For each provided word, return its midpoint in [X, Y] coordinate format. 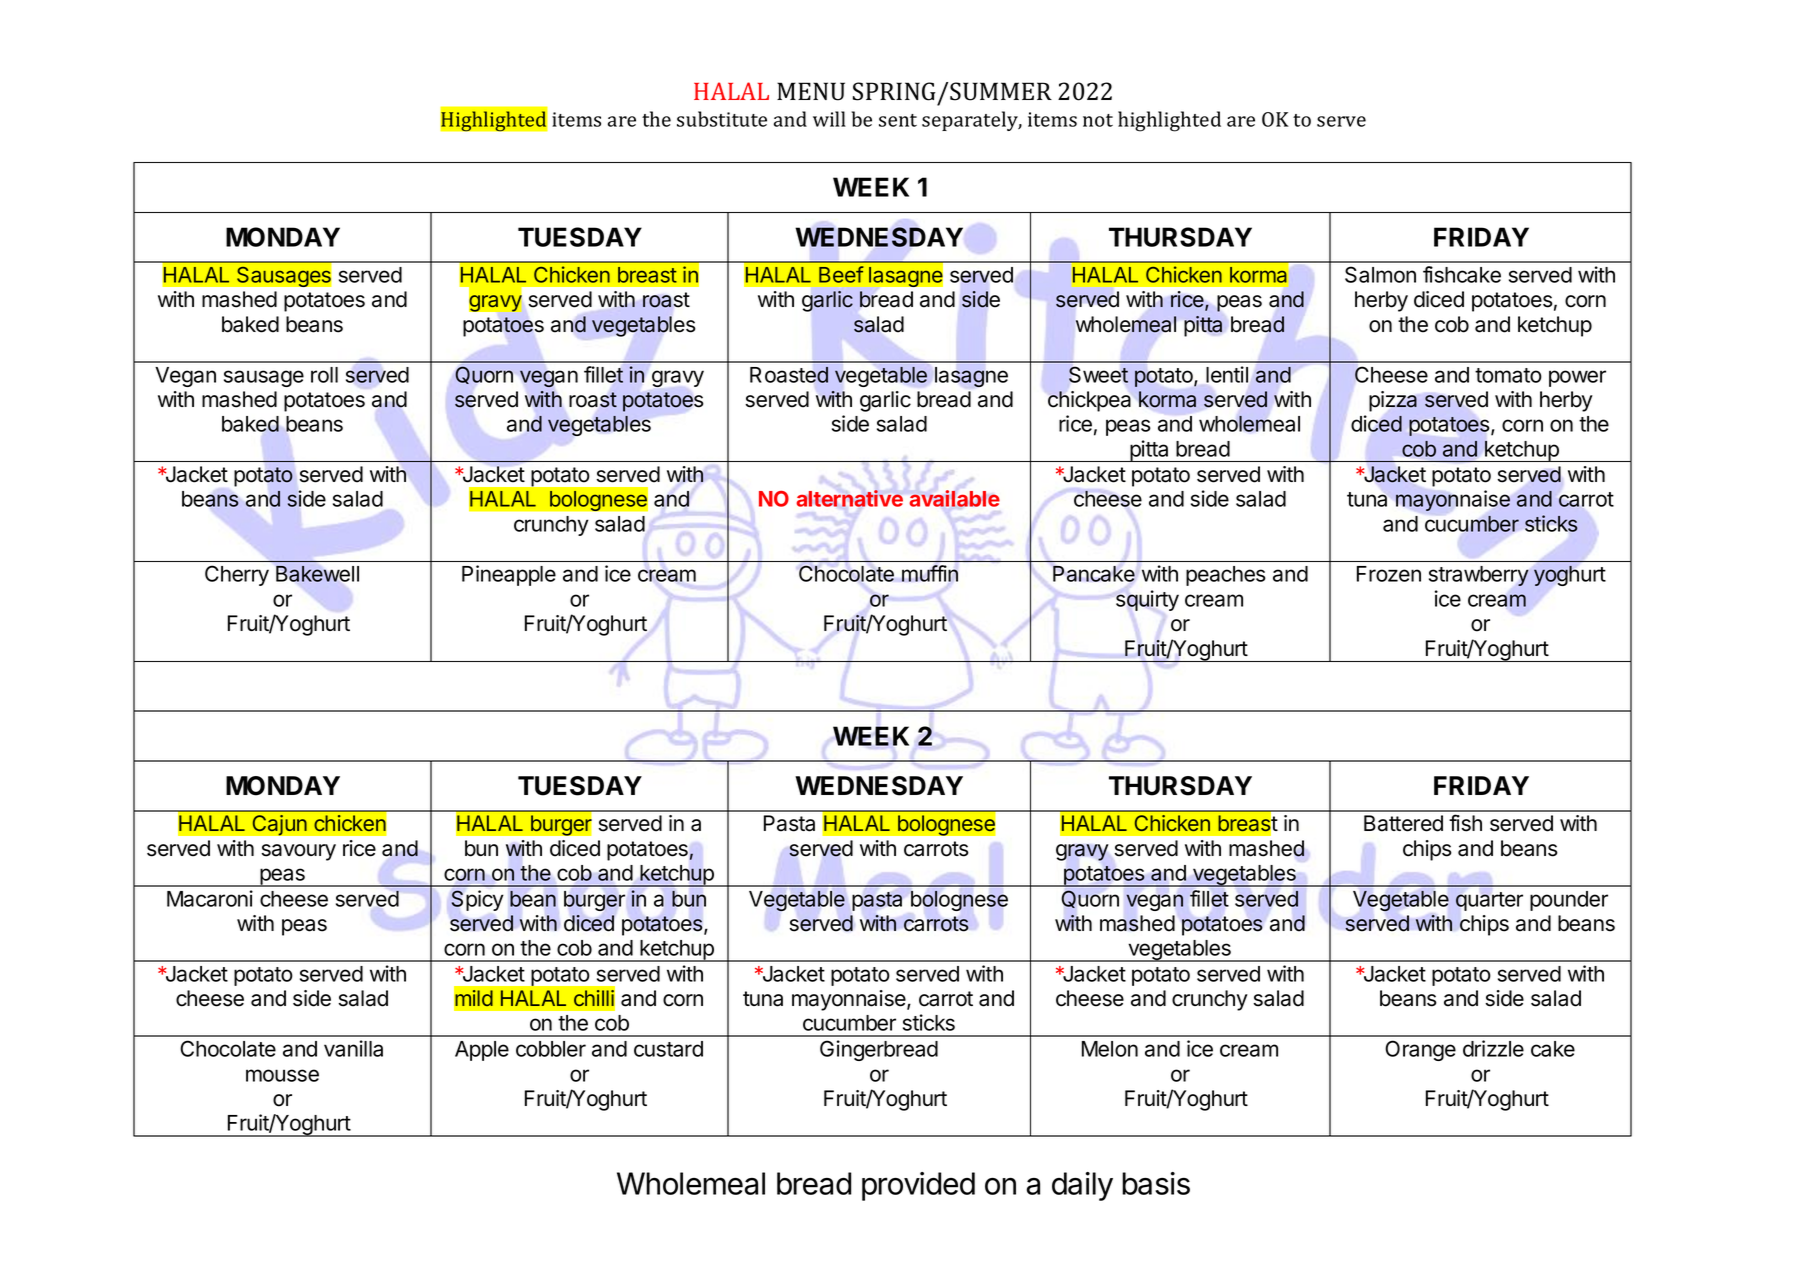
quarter [1489, 901]
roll [324, 375]
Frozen [1389, 574]
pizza [1393, 401]
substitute [722, 119]
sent [898, 120]
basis [1156, 1183]
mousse [282, 1075]
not [1098, 120]
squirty [1147, 600]
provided [918, 1186]
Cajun [279, 825]
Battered [1403, 823]
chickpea [1089, 401]
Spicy [477, 900]
